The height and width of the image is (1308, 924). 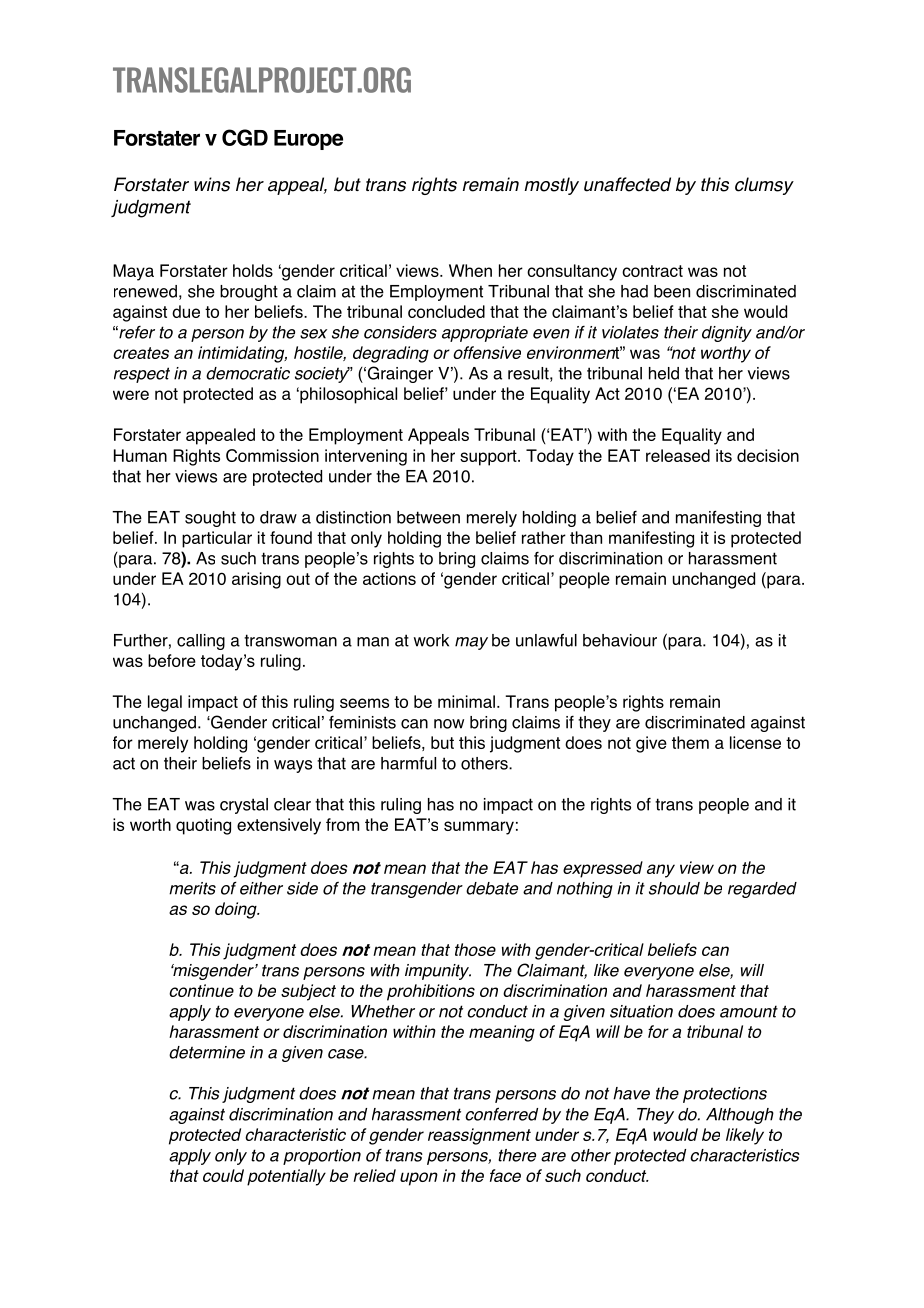 I want to click on sought, so click(x=210, y=519).
